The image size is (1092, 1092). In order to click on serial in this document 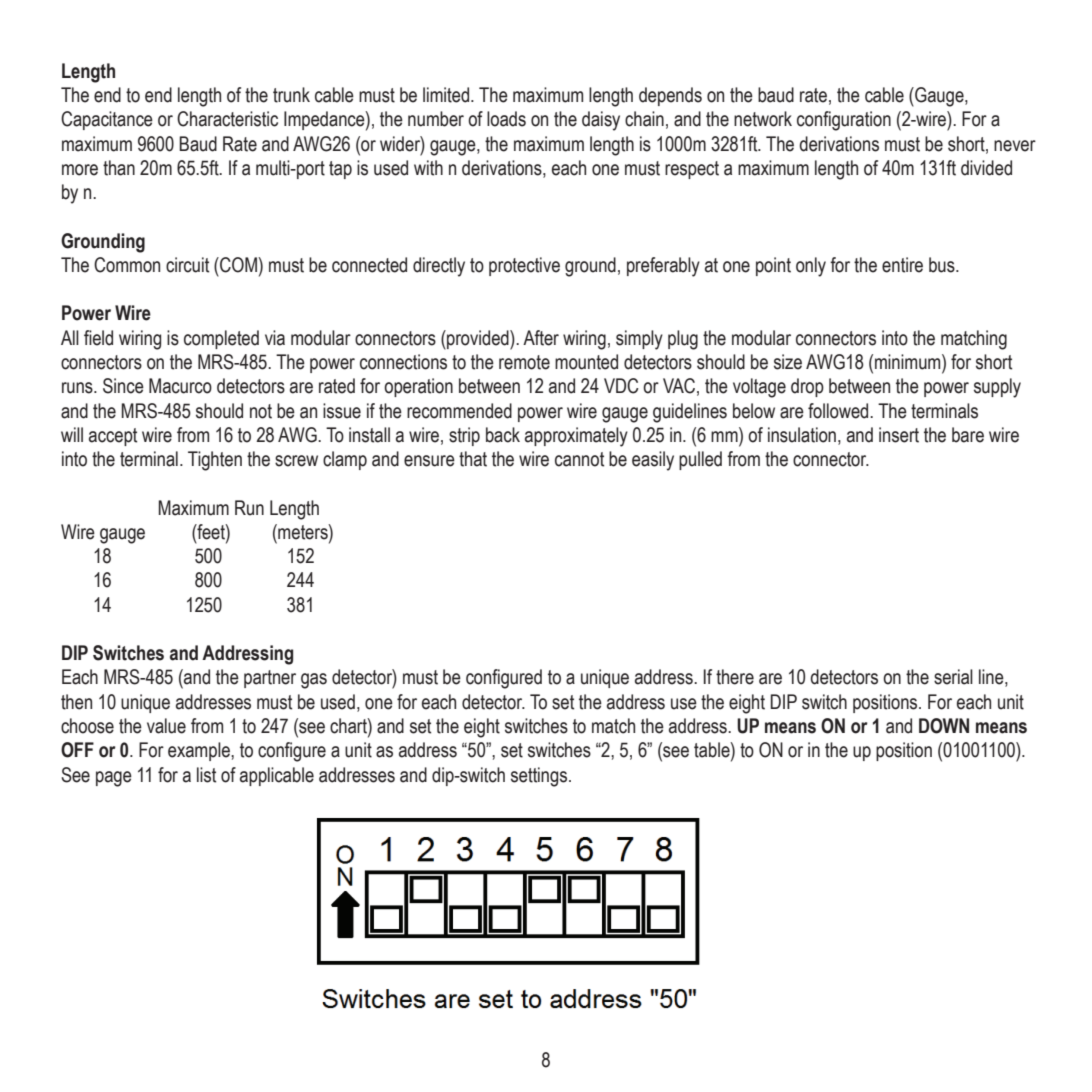, I will do `click(953, 677)`.
